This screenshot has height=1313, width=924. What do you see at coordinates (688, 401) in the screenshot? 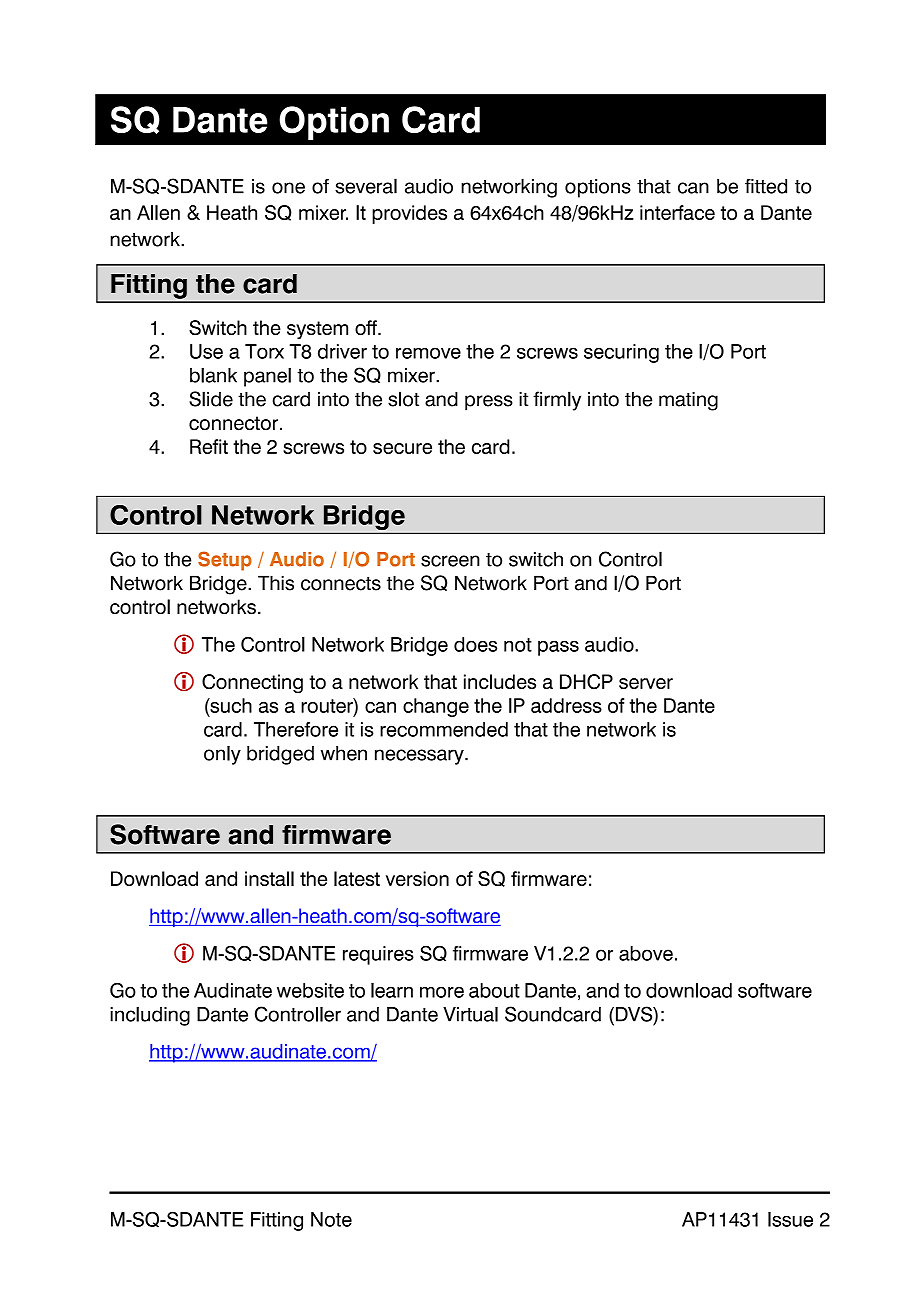
I see `mating` at bounding box center [688, 401].
